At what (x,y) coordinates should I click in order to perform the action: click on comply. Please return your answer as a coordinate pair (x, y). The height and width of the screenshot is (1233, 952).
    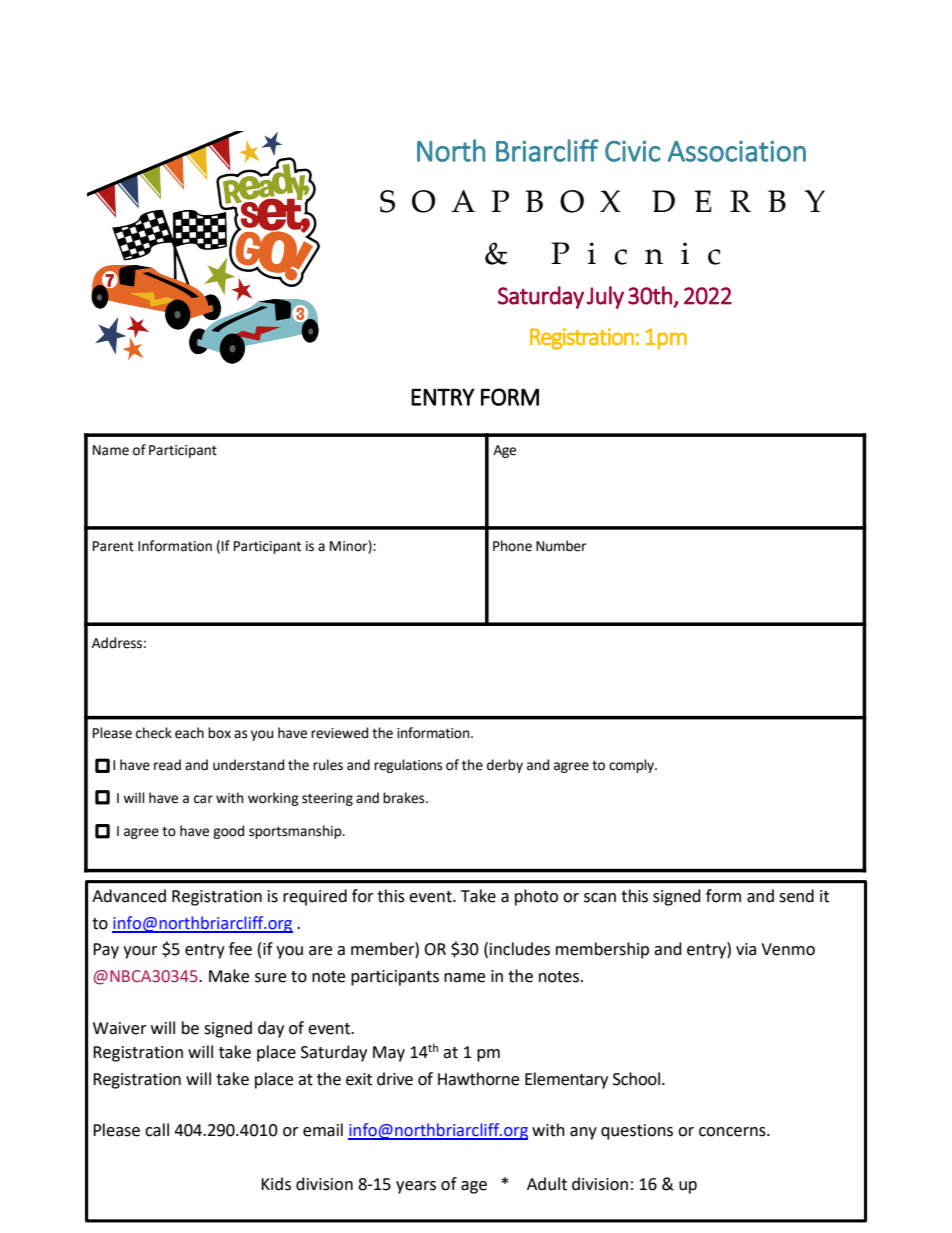
    Looking at the image, I should click on (632, 766).
